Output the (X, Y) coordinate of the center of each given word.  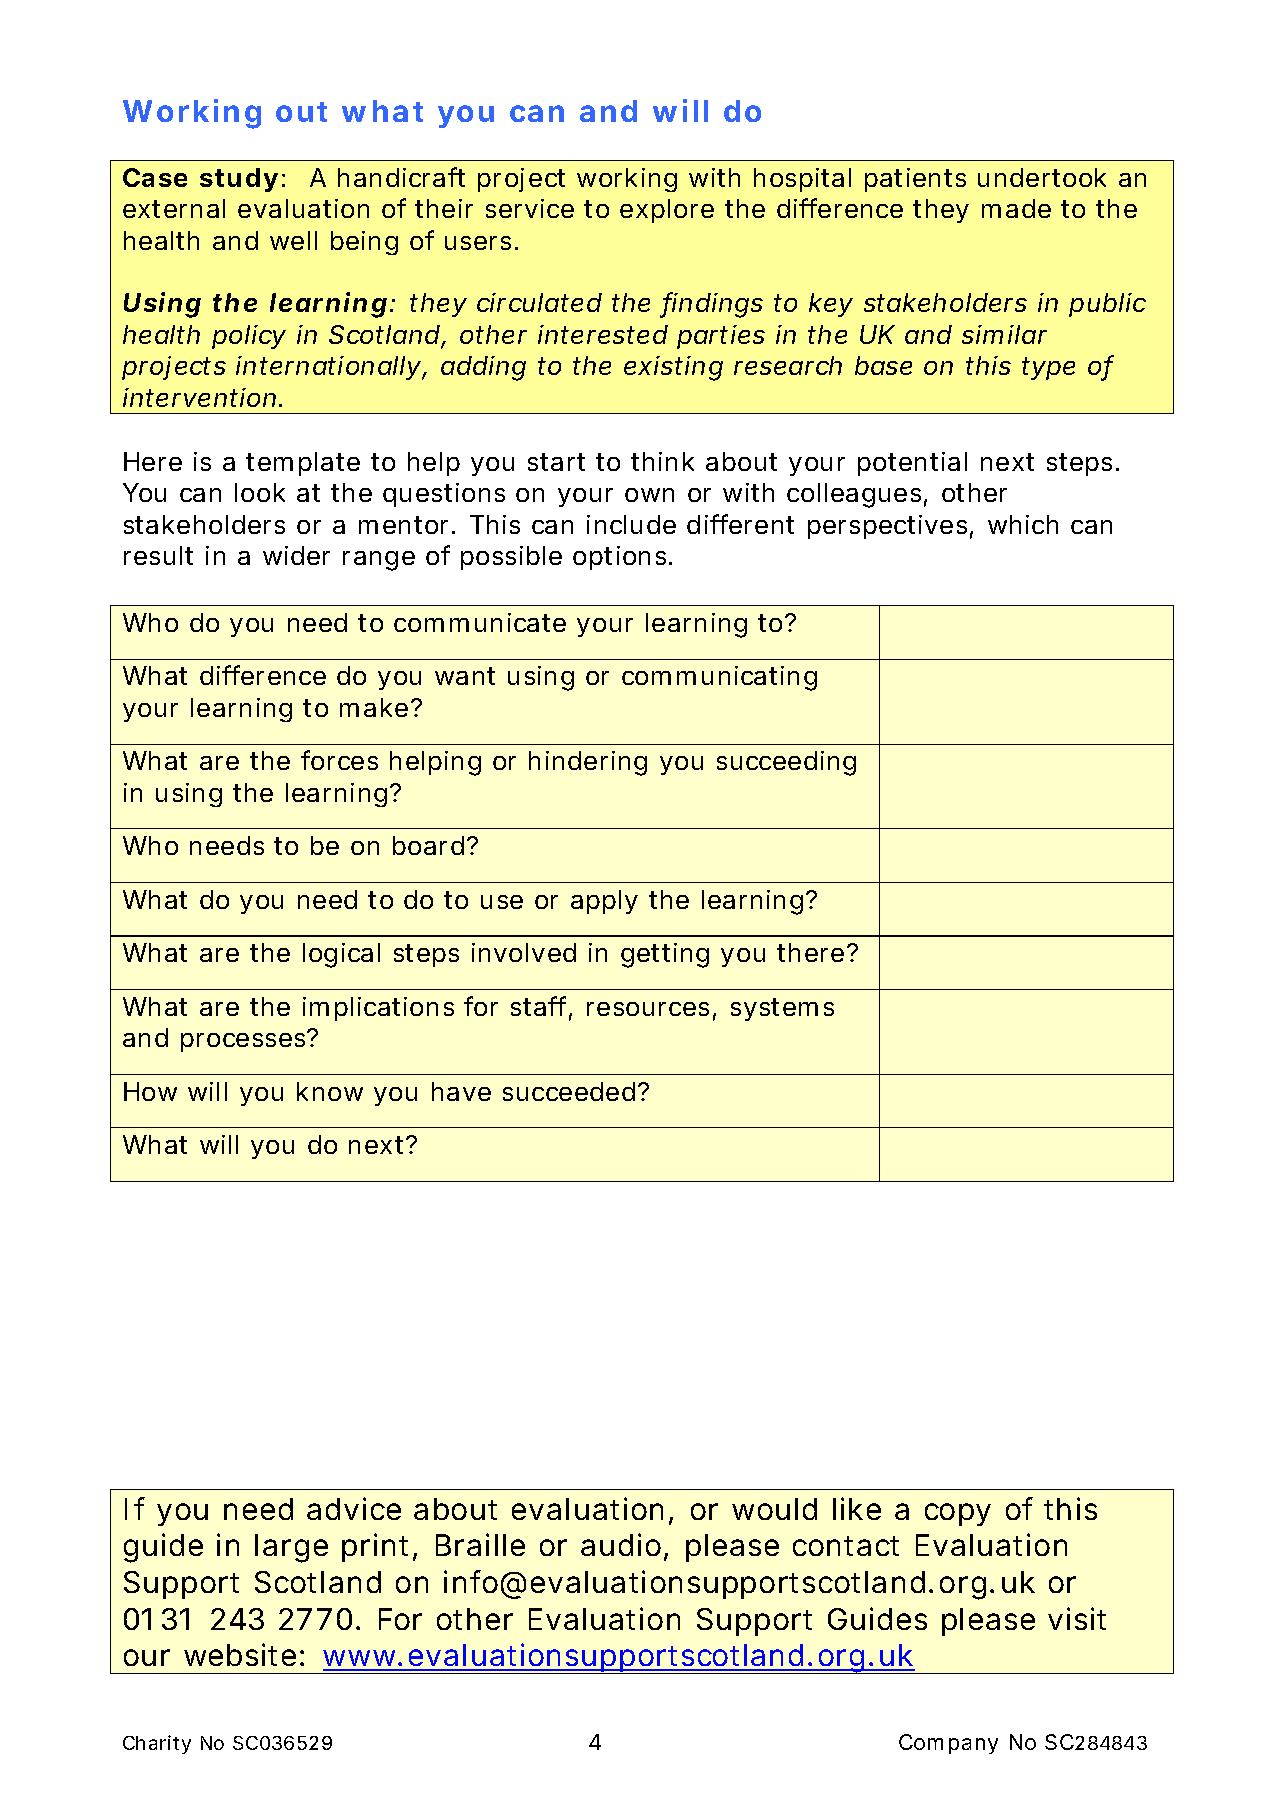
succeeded (569, 1091)
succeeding (786, 763)
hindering (588, 763)
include (631, 524)
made (1016, 208)
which (1023, 524)
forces (339, 760)
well (293, 240)
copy (958, 1514)
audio (621, 1544)
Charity (157, 1744)
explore (667, 211)
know (330, 1091)
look (260, 492)
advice (354, 1508)
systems (782, 1009)
